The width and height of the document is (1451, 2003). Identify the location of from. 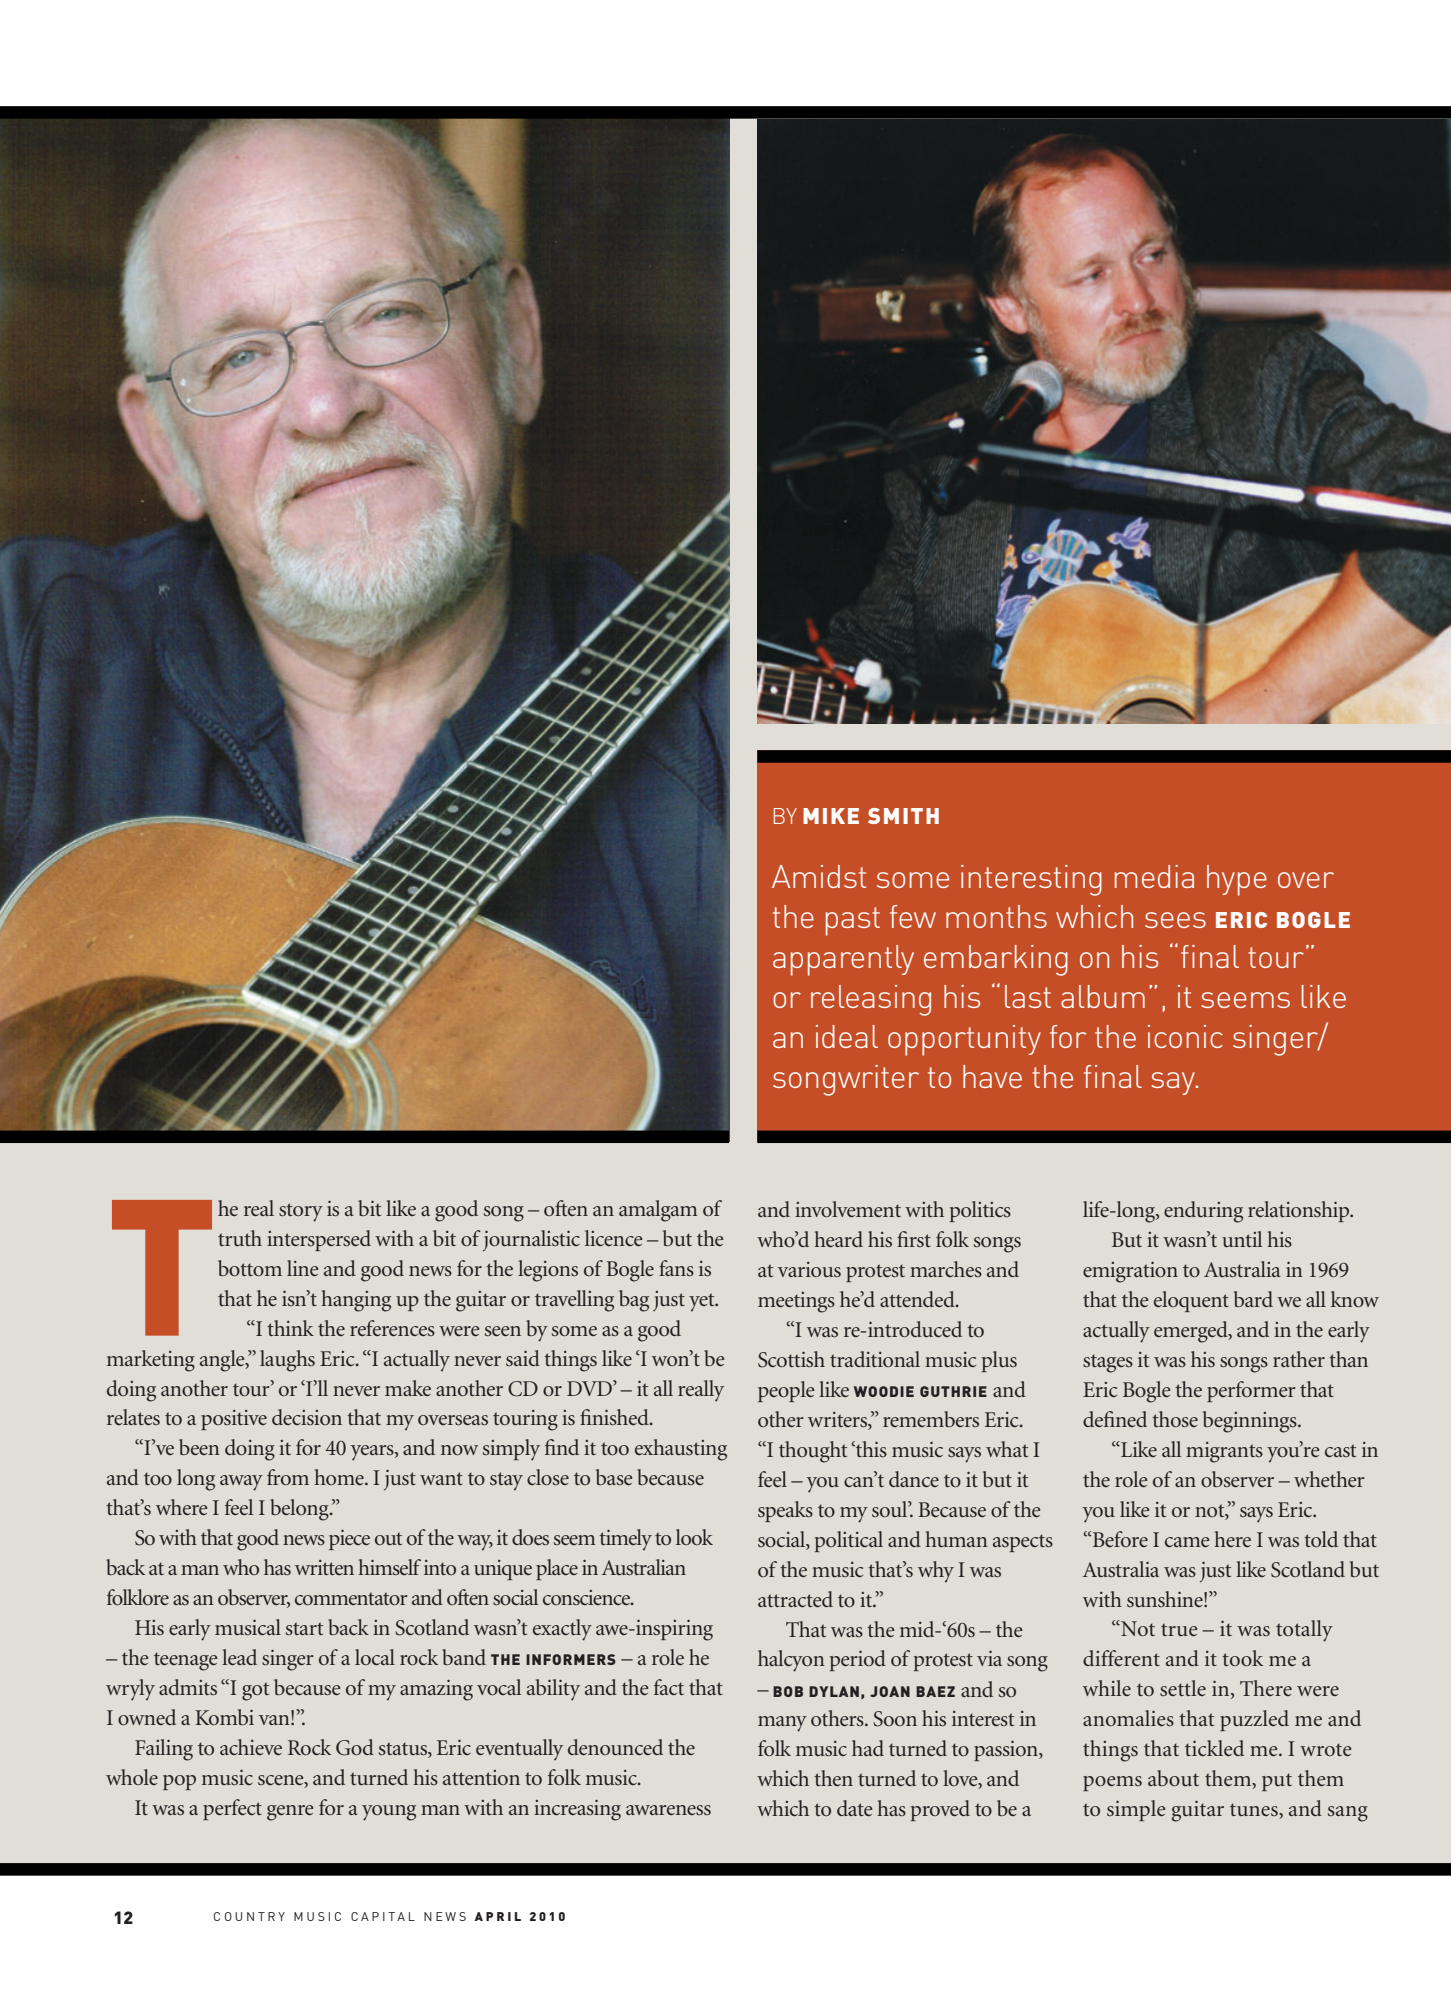
(288, 1477).
